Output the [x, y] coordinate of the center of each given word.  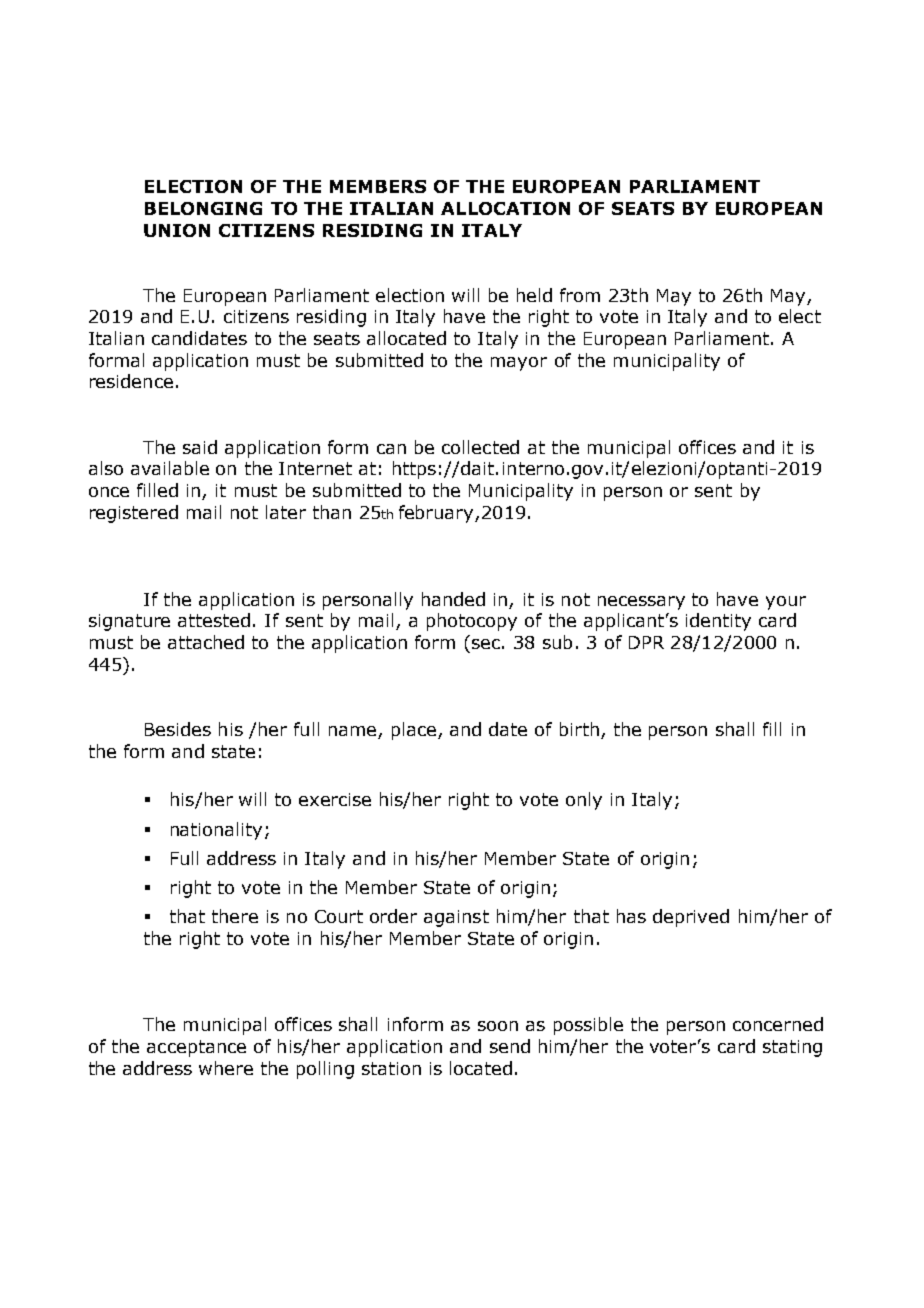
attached [206, 642]
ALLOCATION [505, 208]
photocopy [472, 622]
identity [718, 622]
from [580, 295]
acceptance [196, 1048]
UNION [177, 230]
